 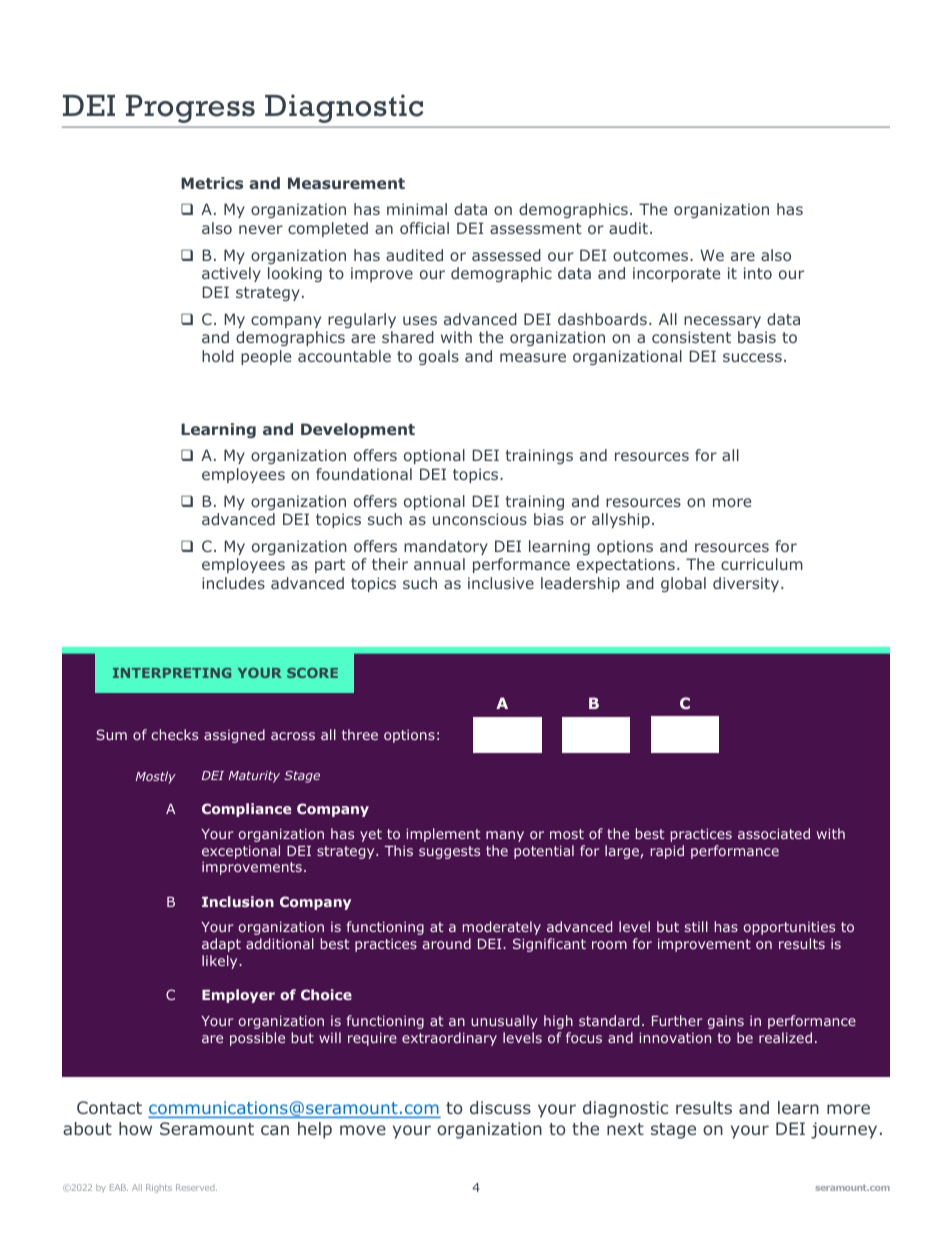 What do you see at coordinates (417, 209) in the screenshot?
I see `minimal` at bounding box center [417, 209].
